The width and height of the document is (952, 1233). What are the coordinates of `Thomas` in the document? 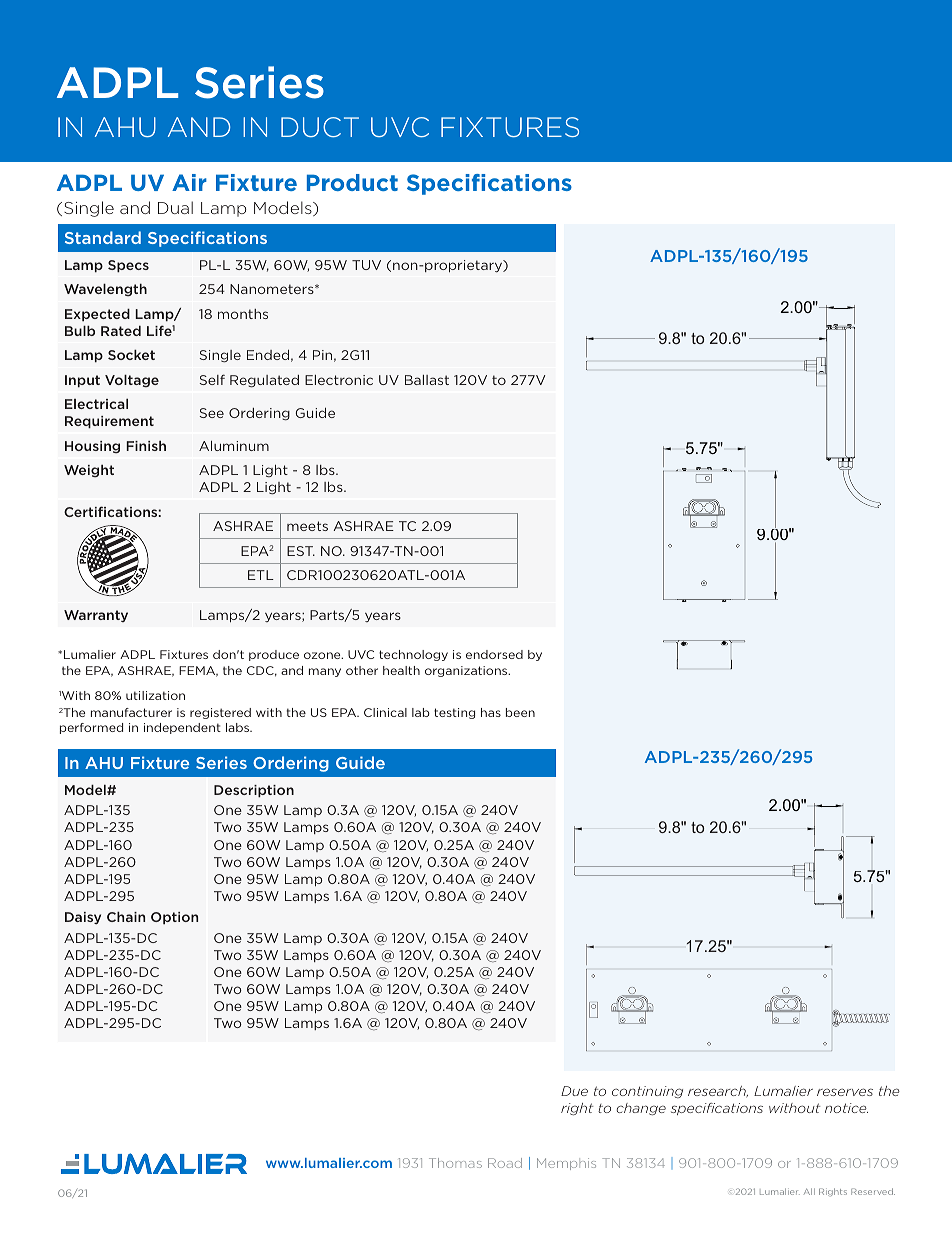 It's located at (455, 1163).
